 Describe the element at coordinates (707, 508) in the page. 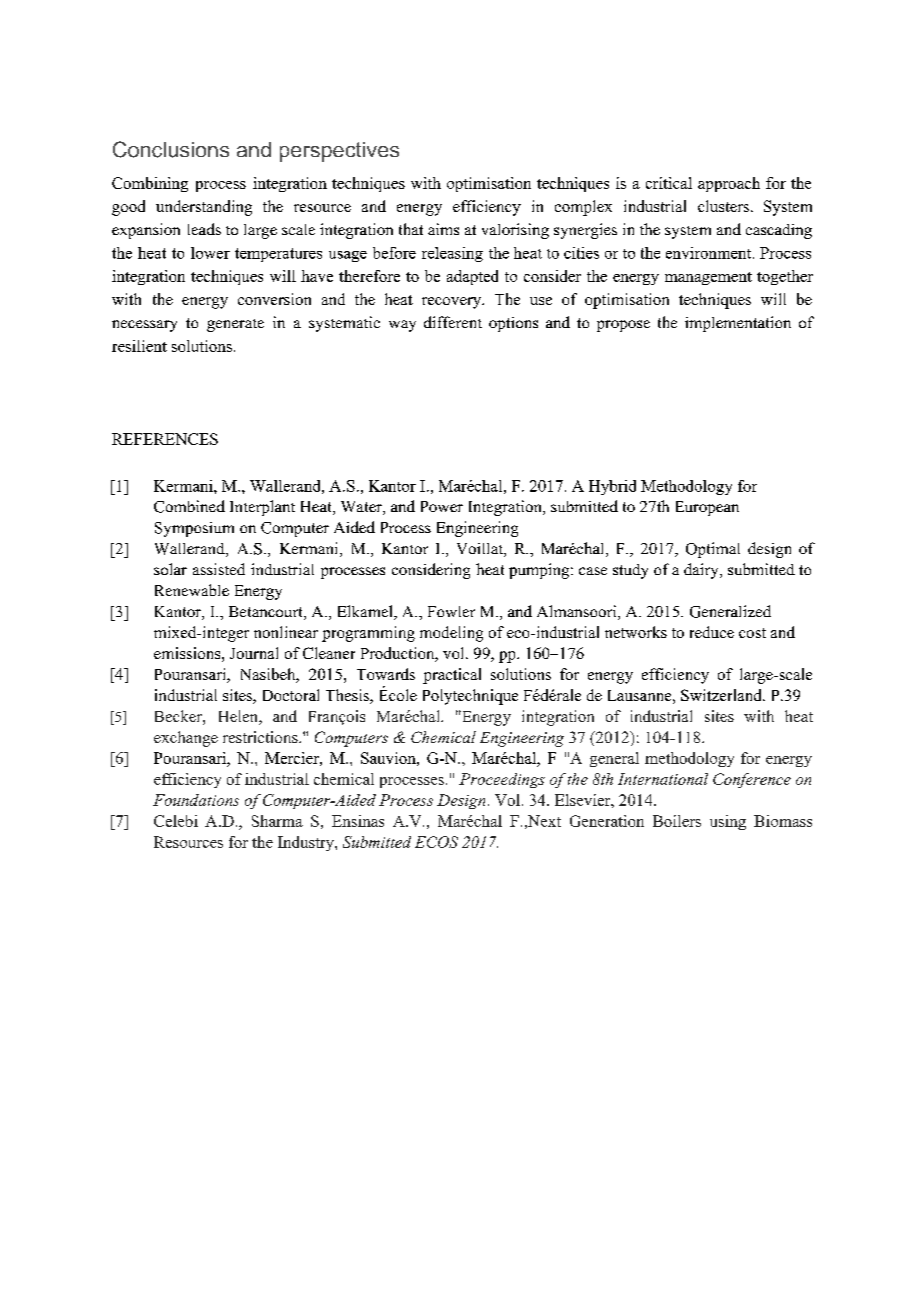

I see `European` at that location.
